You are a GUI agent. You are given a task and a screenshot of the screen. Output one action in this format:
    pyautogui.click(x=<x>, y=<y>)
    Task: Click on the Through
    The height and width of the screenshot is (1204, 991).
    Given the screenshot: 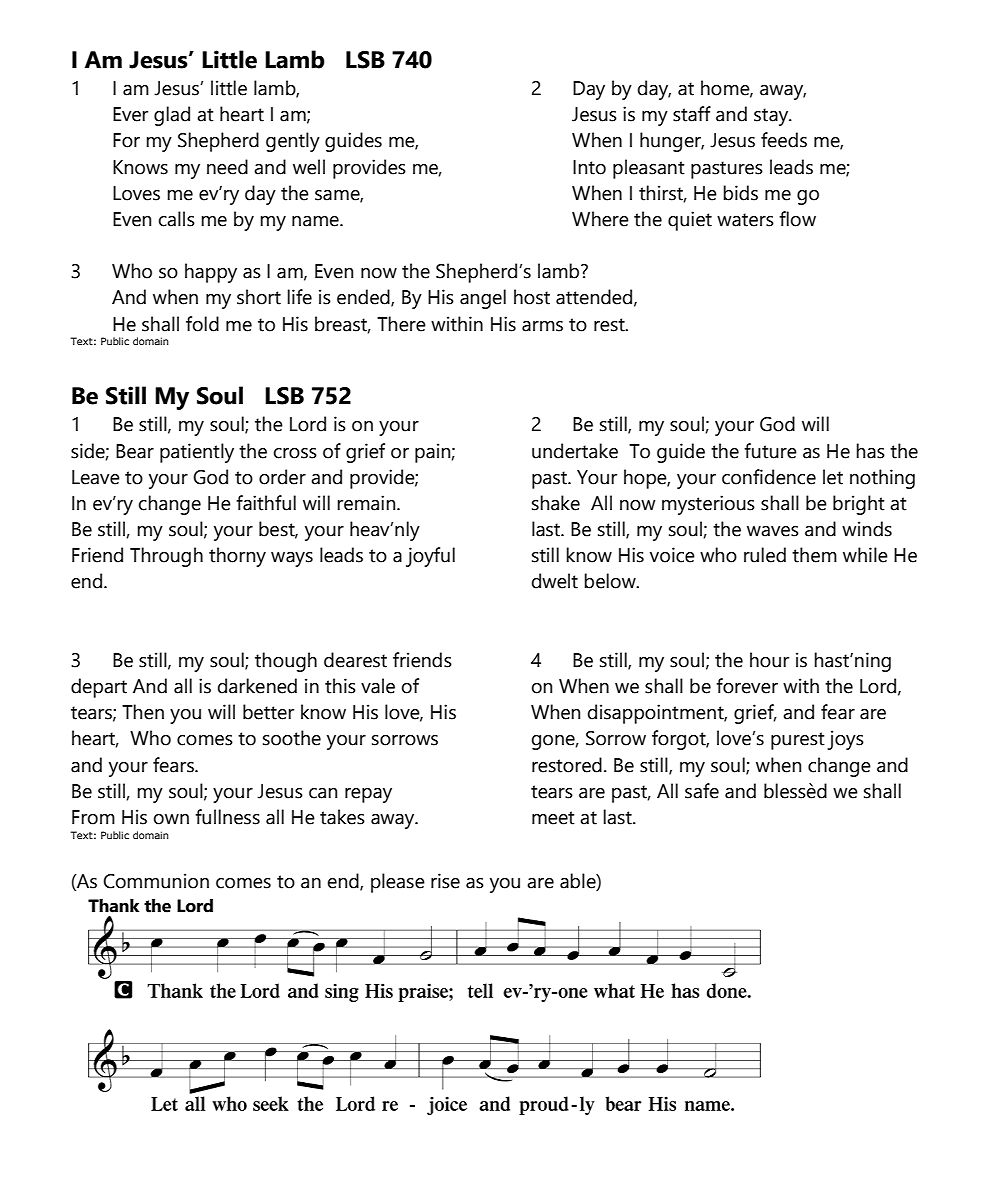 What is the action you would take?
    pyautogui.click(x=166, y=557)
